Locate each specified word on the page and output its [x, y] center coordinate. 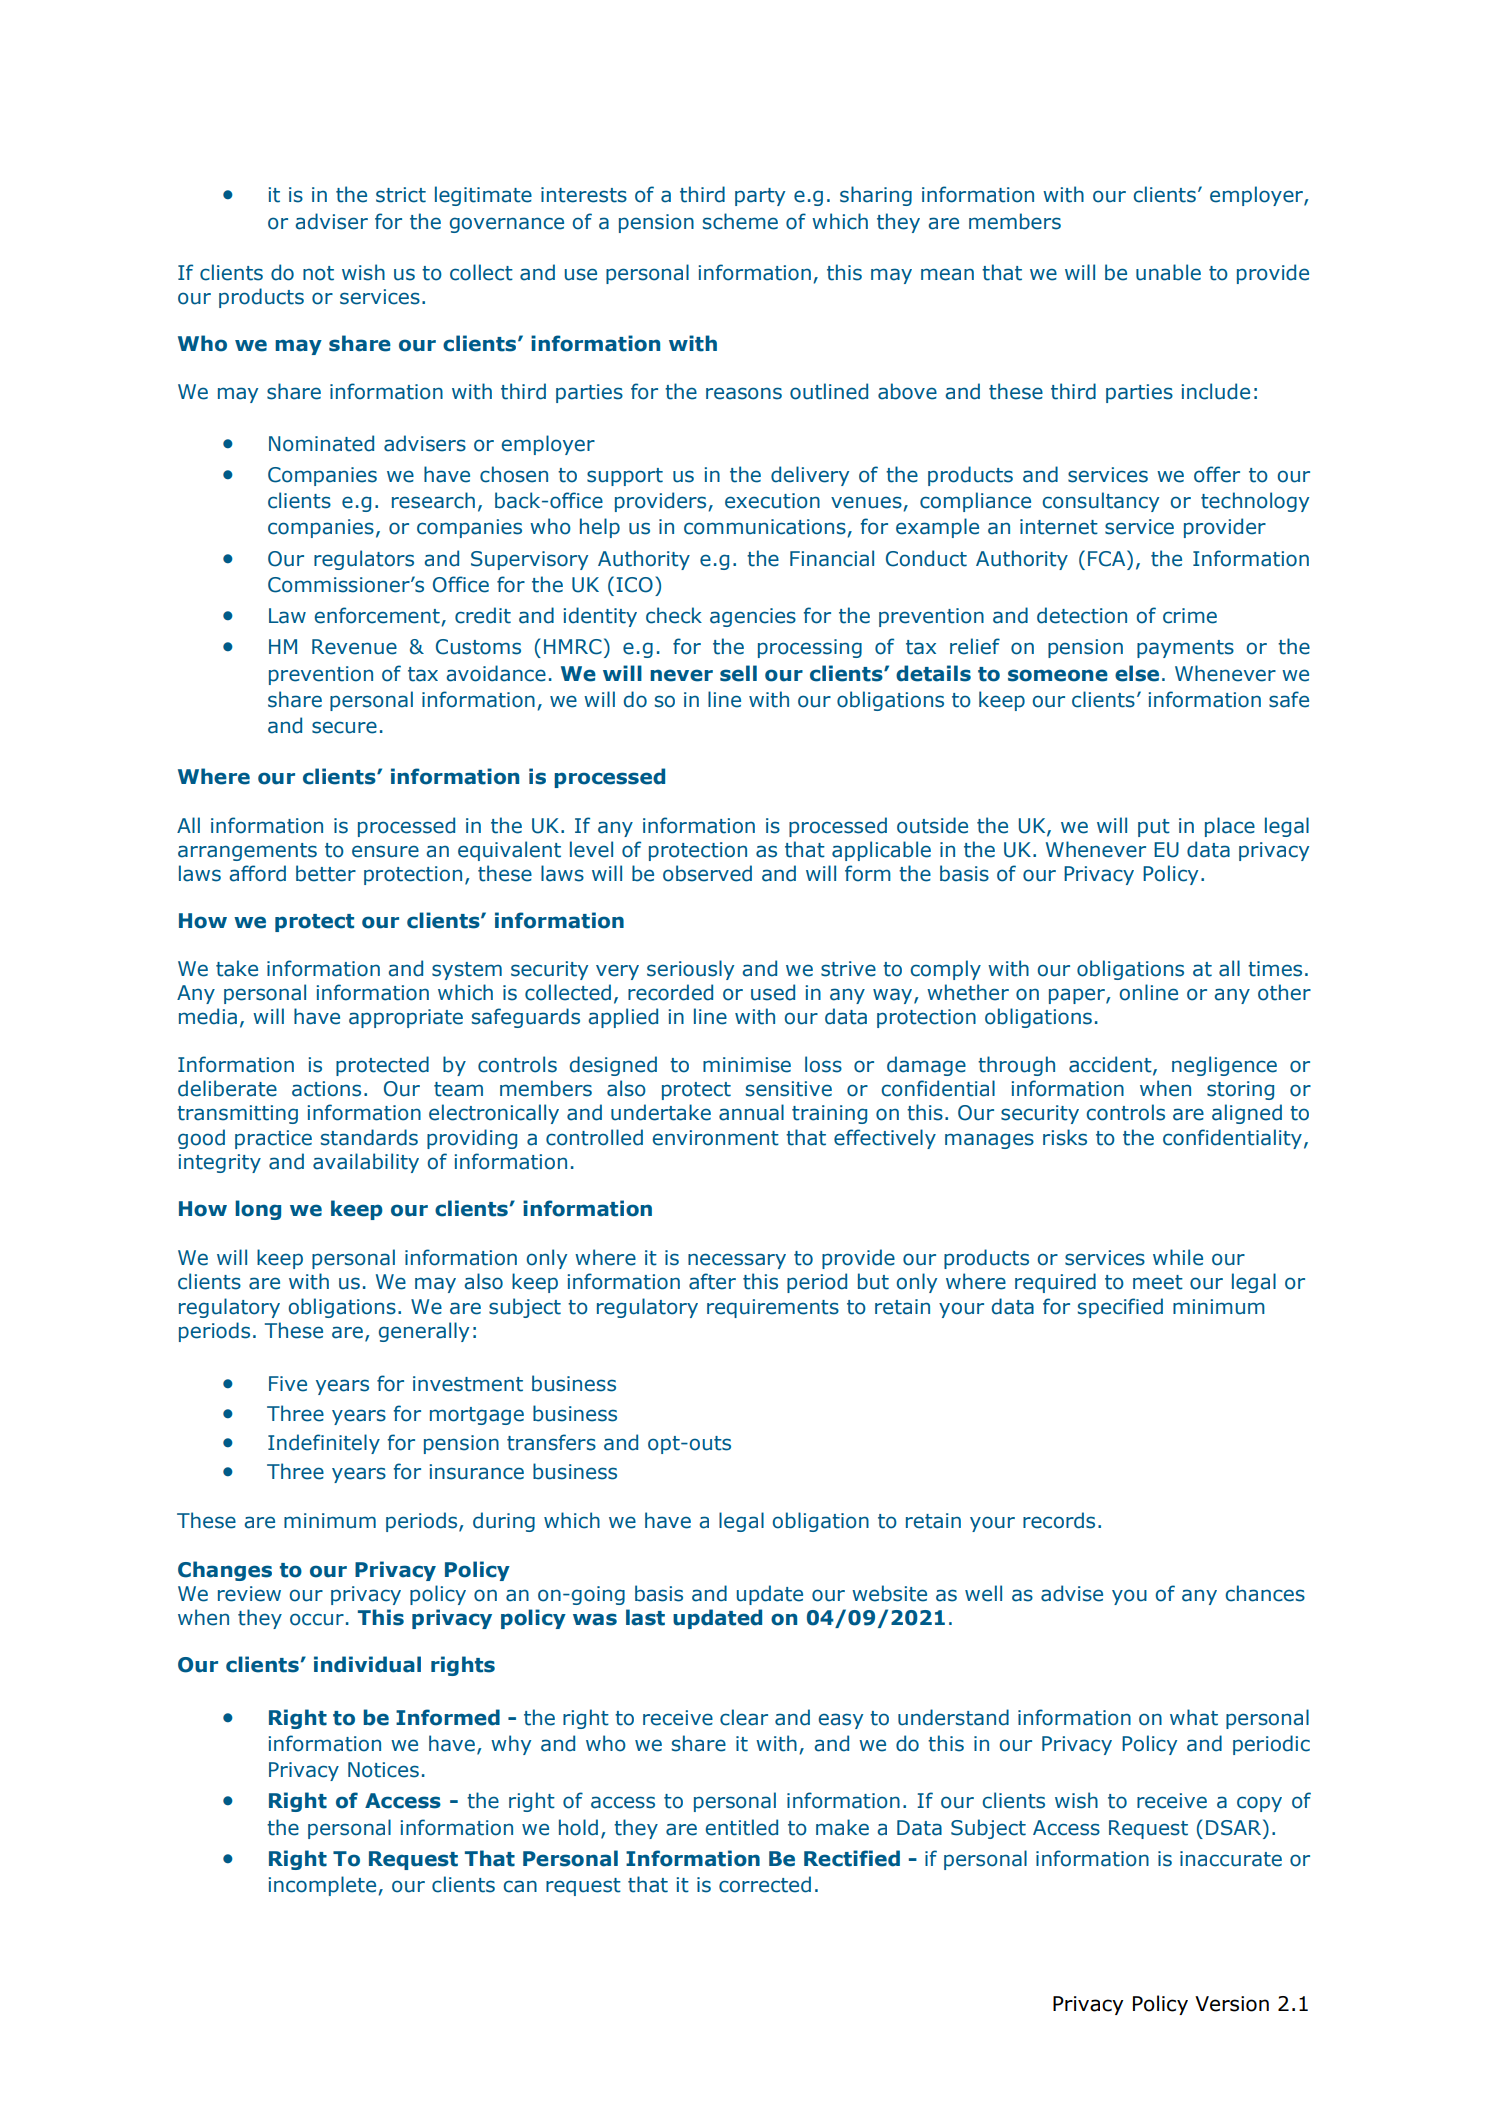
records [1059, 1520]
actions [326, 1089]
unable [1168, 272]
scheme [740, 221]
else [1137, 673]
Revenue [354, 647]
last [645, 1617]
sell [738, 673]
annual [751, 1112]
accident [1111, 1065]
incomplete [324, 1886]
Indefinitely [324, 1444]
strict [401, 195]
